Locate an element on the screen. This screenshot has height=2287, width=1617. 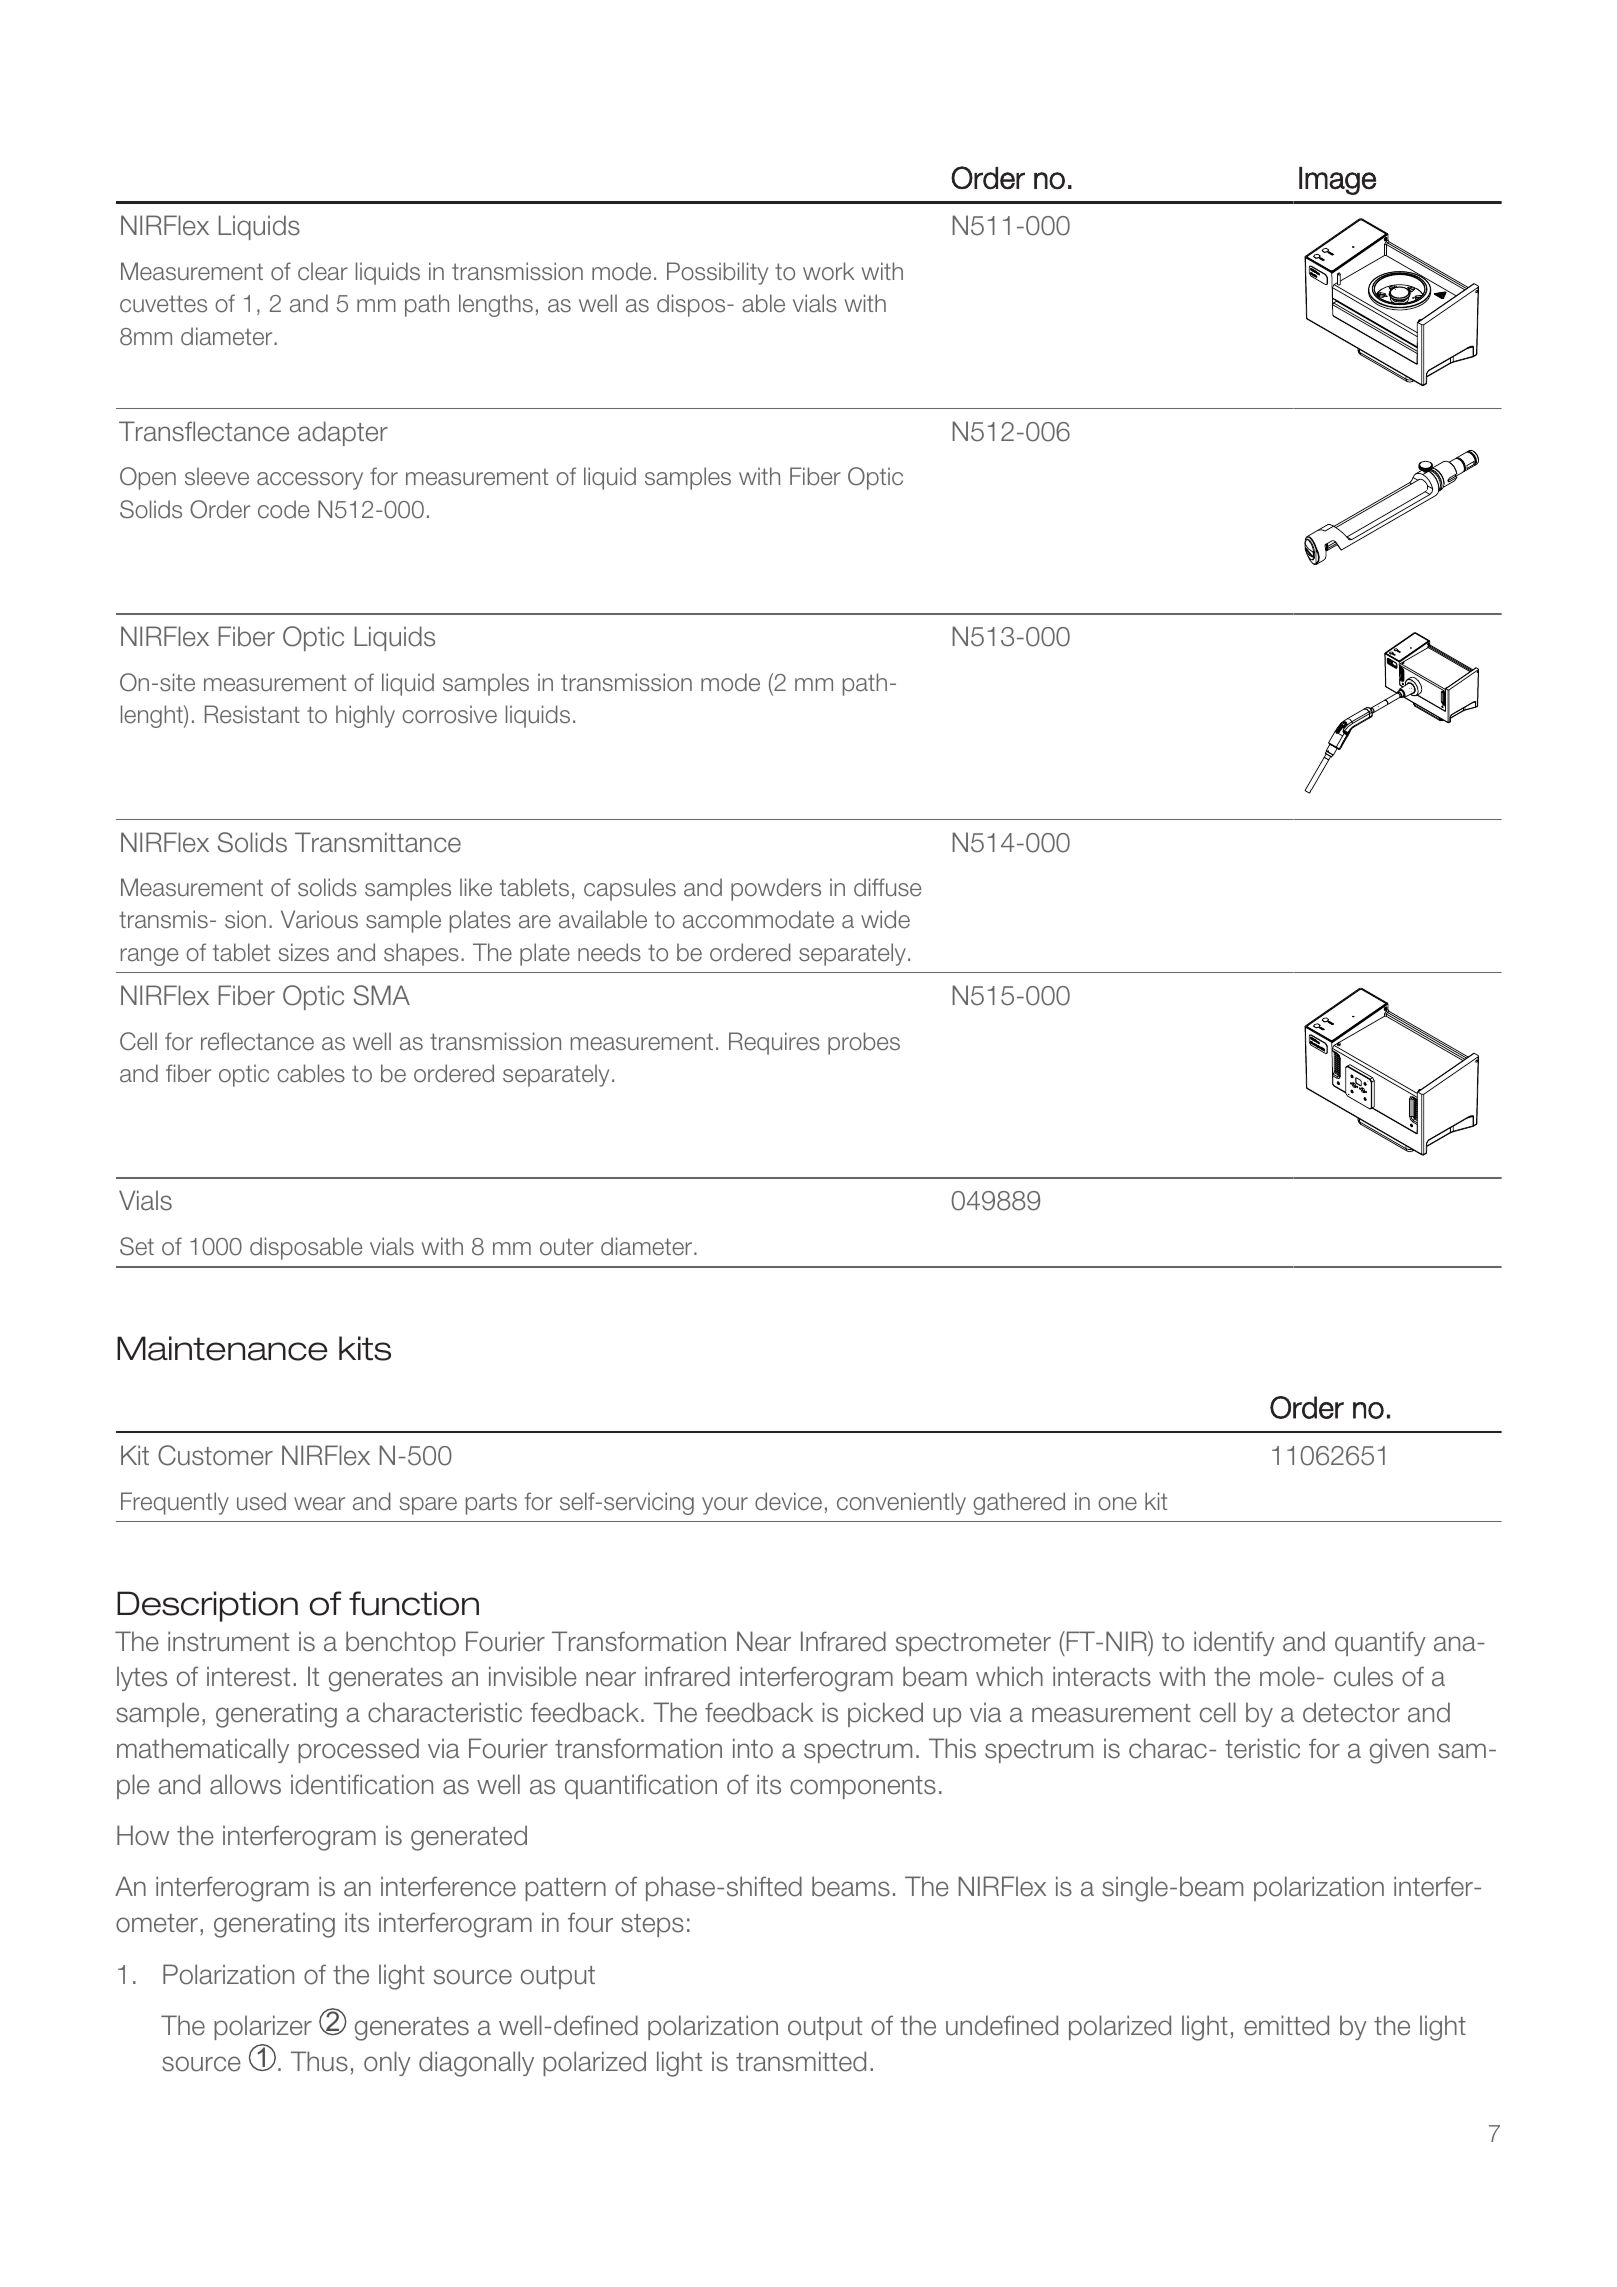
wide is located at coordinates (885, 919).
